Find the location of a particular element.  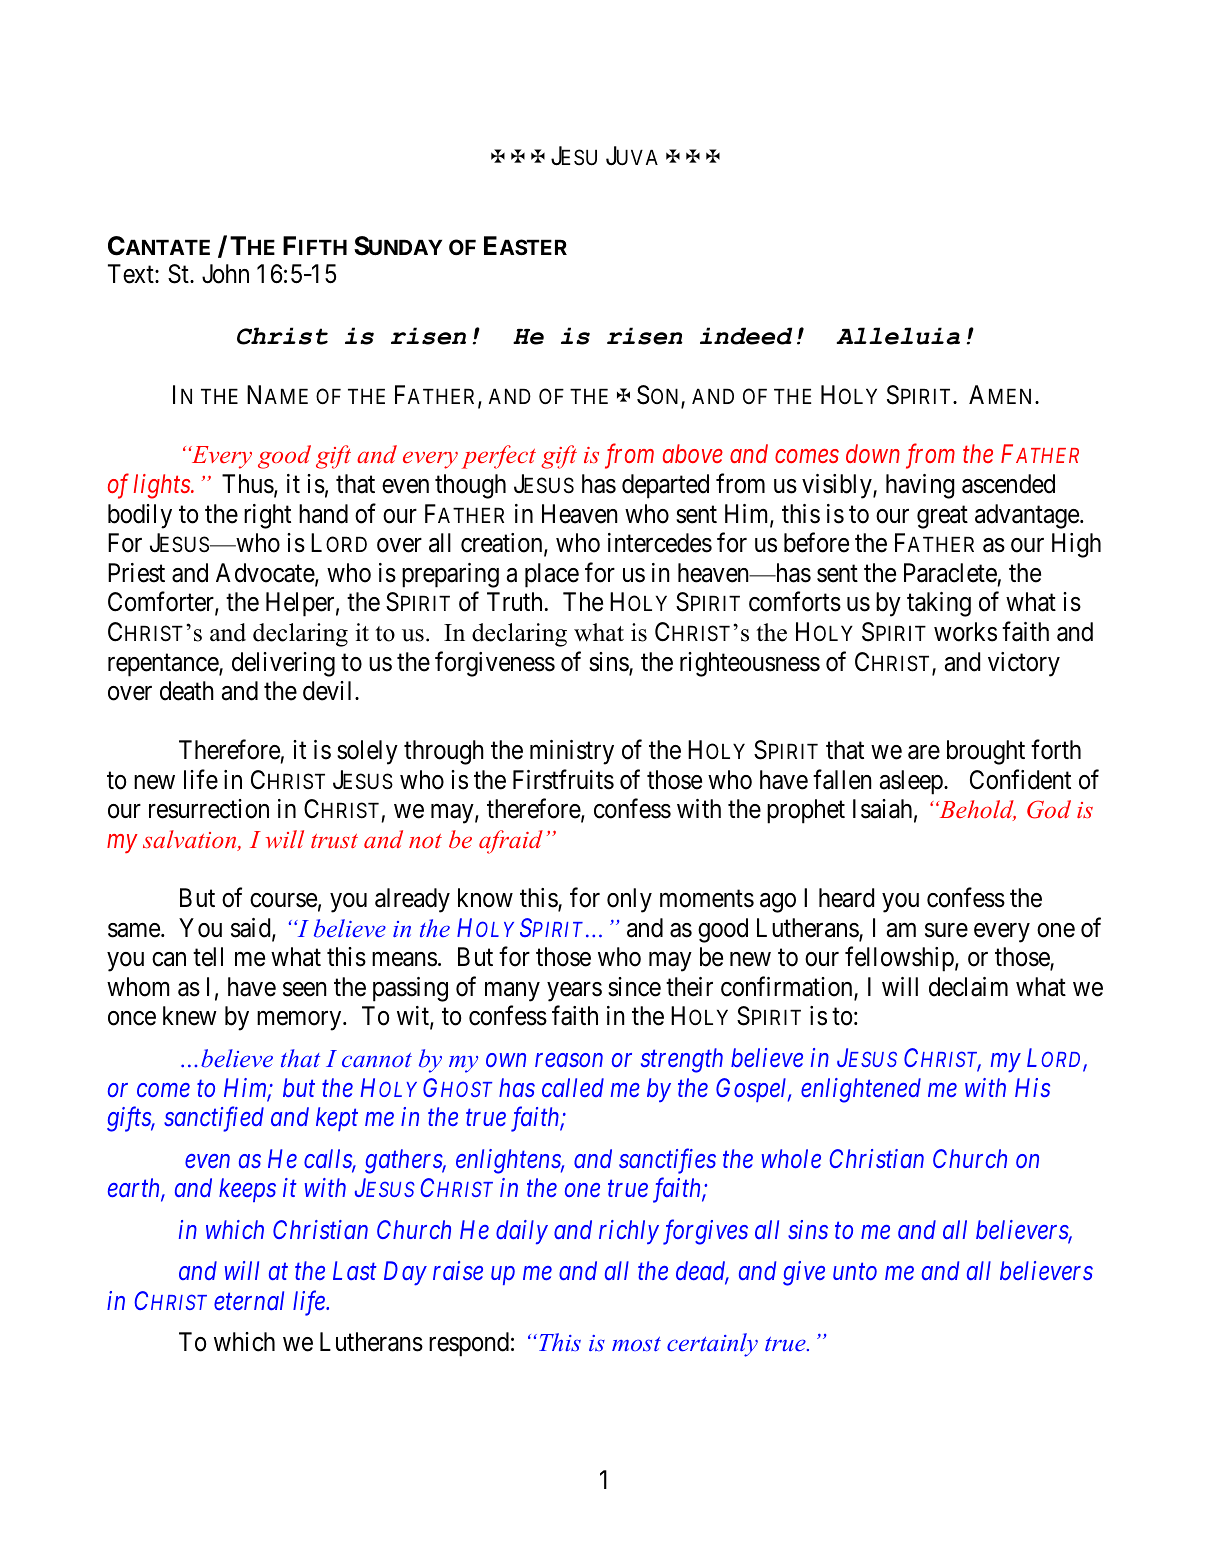

resurrection is located at coordinates (209, 809).
